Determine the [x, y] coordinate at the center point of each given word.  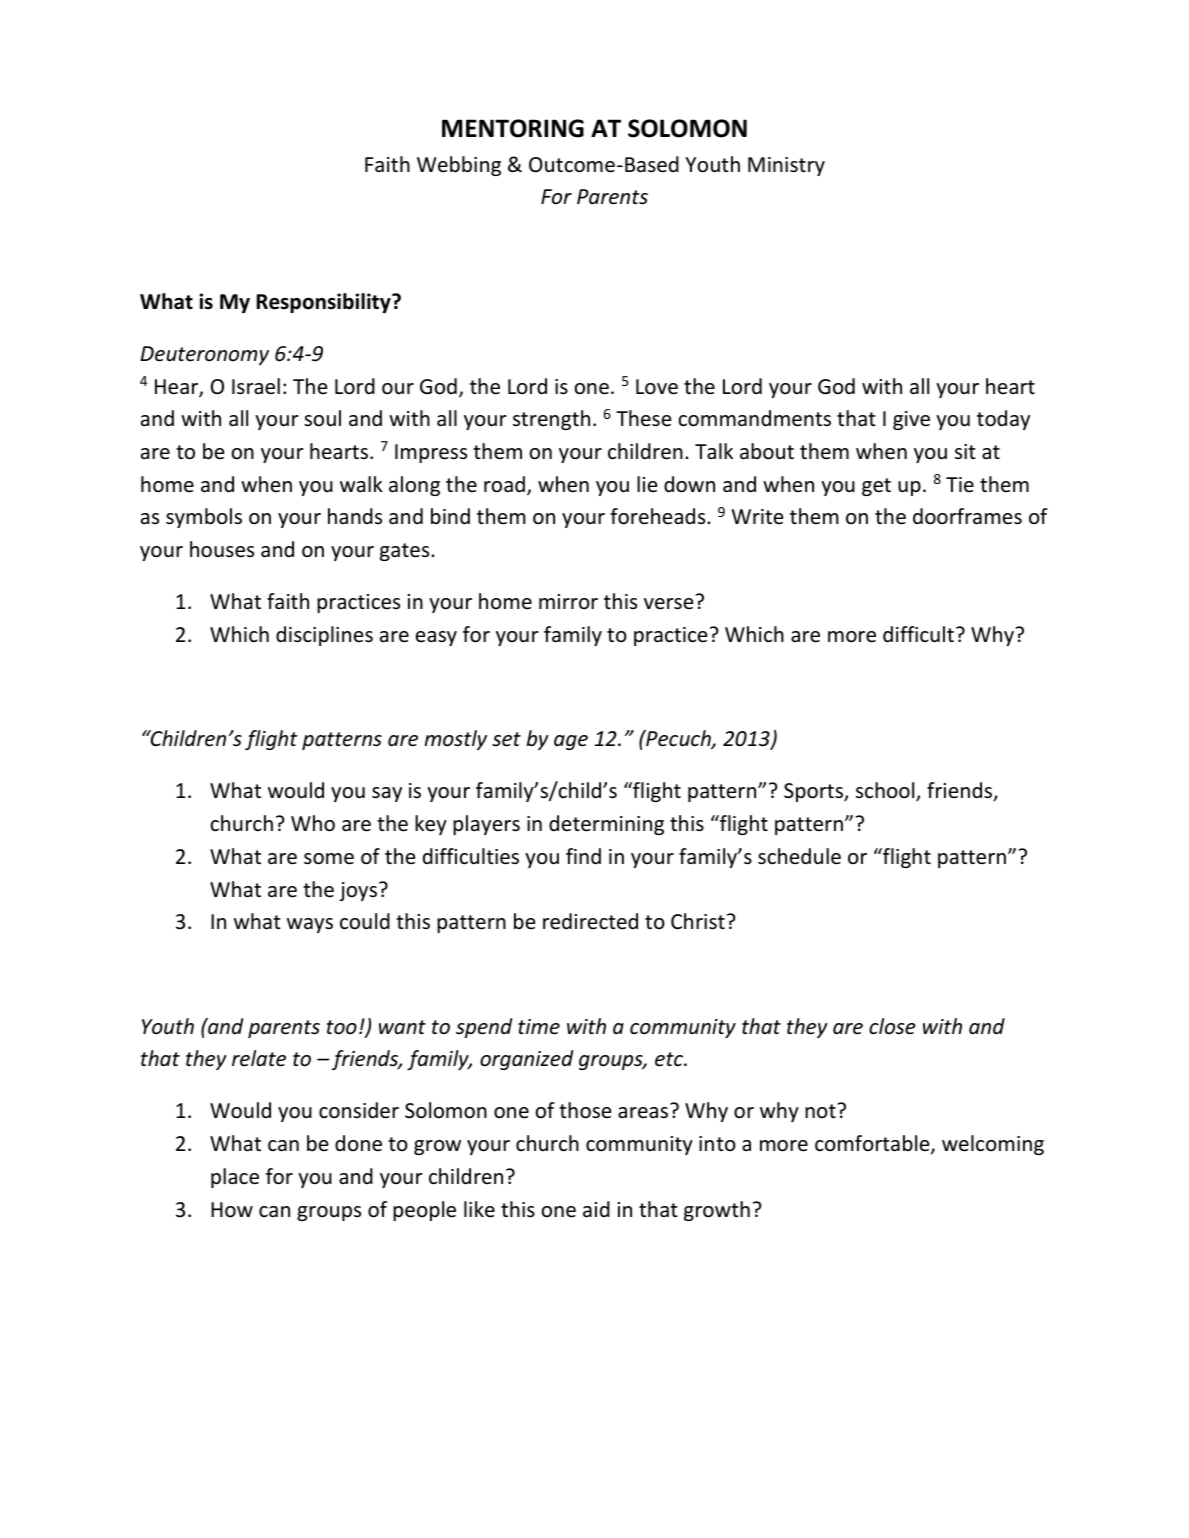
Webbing [459, 166]
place [235, 1178]
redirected [590, 921]
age [571, 742]
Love [657, 387]
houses [222, 549]
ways [310, 925]
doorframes [967, 516]
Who [313, 823]
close [892, 1026]
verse [668, 604]
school [886, 792]
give [911, 420]
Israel [256, 386]
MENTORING [513, 128]
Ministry [786, 166]
